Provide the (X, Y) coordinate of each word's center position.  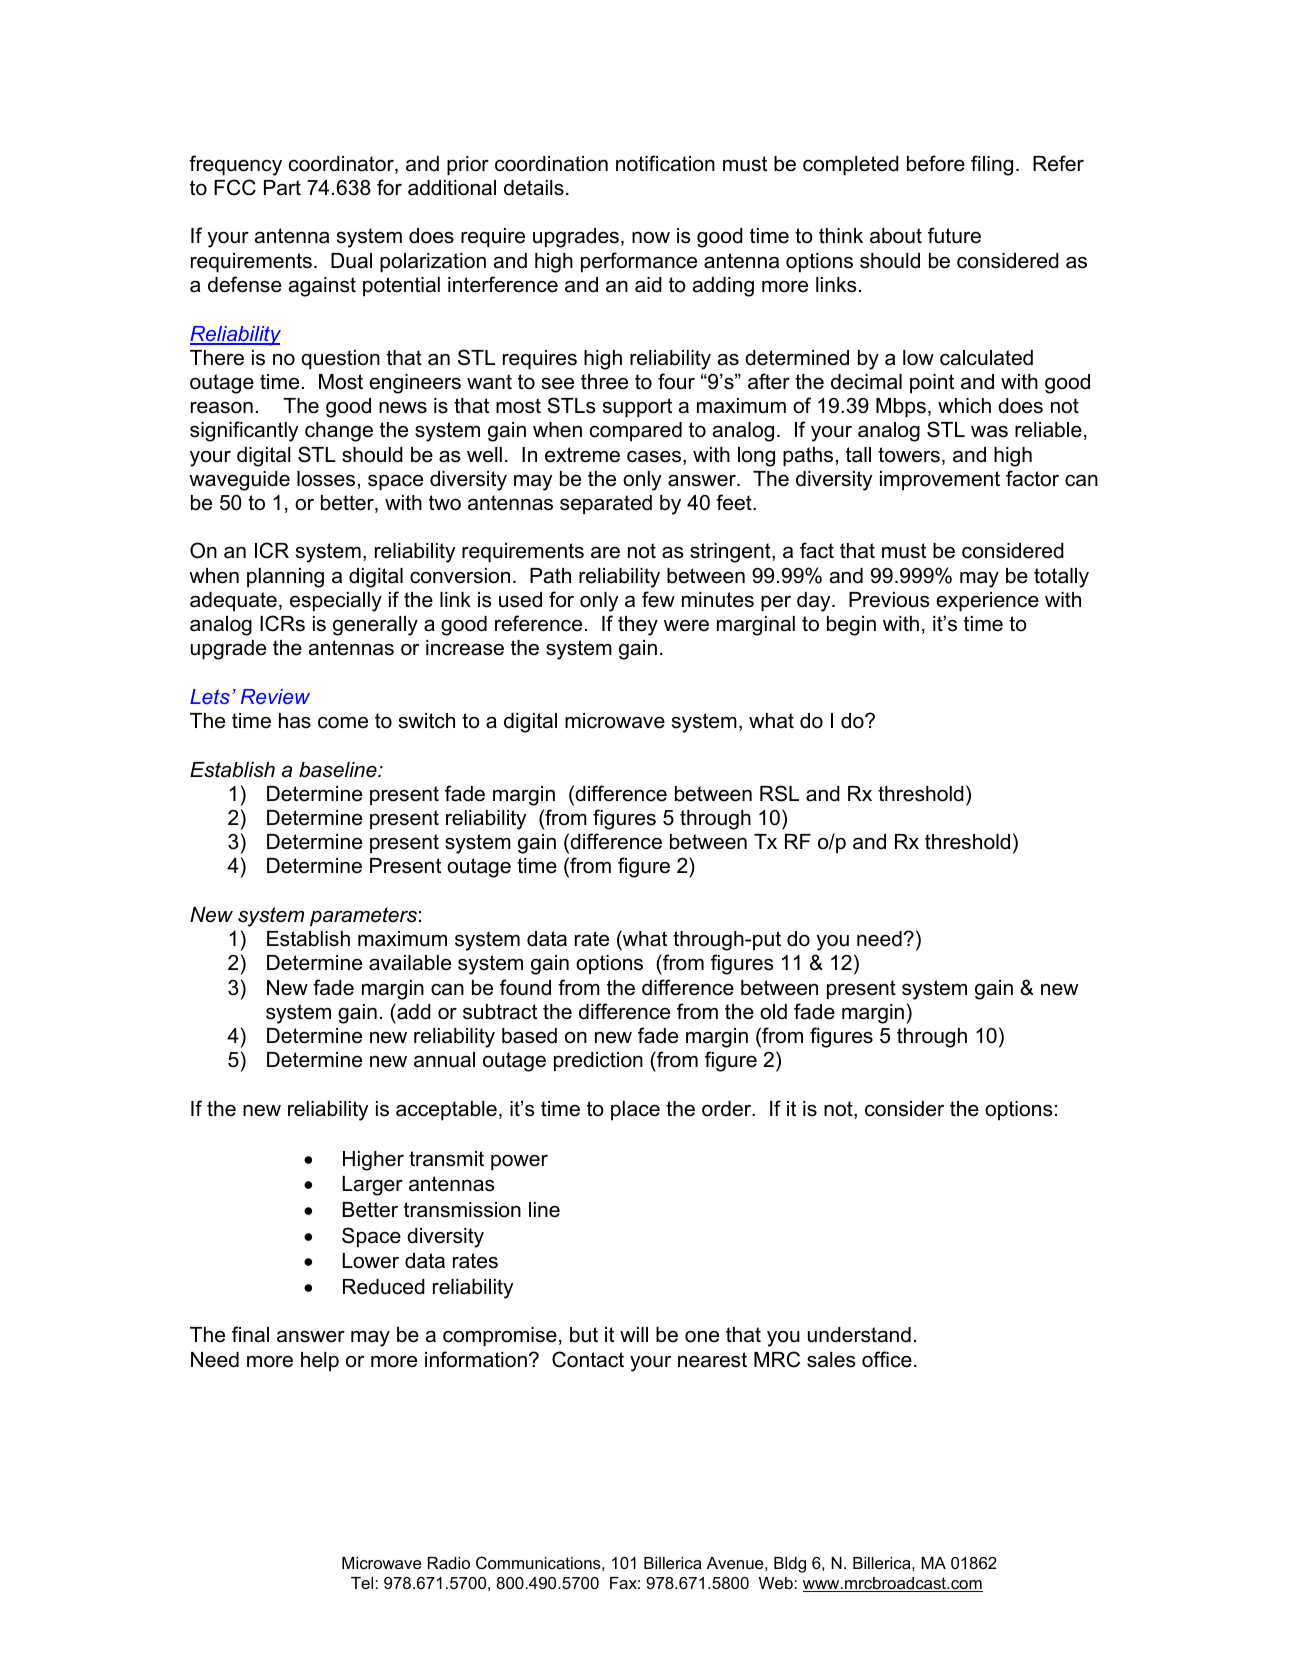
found (525, 987)
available (410, 963)
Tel (363, 1583)
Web (777, 1583)
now (651, 238)
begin (851, 626)
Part (282, 188)
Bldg (790, 1565)
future (954, 235)
